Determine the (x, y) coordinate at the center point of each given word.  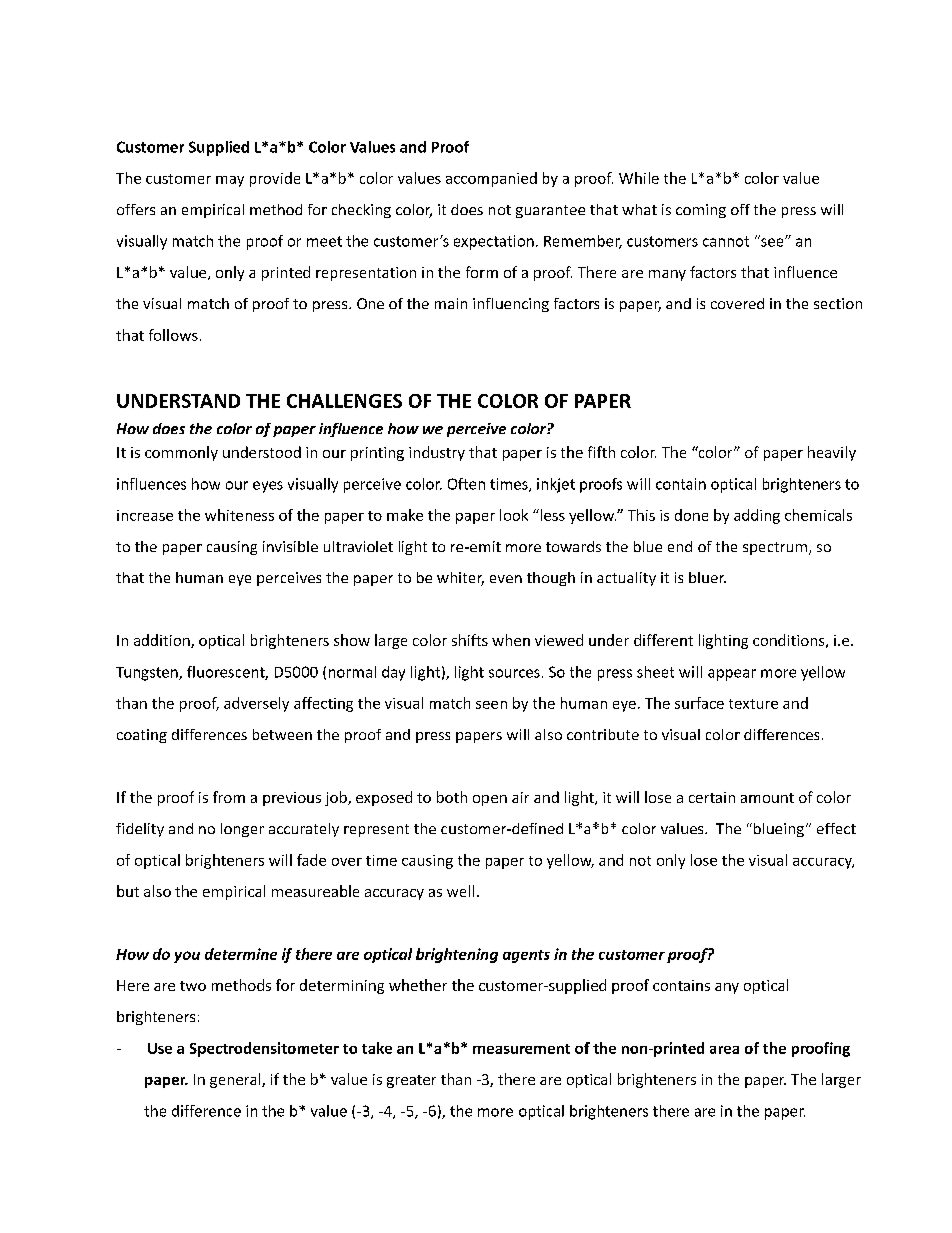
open (490, 800)
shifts (470, 640)
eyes (268, 487)
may (230, 181)
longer (242, 830)
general (236, 1080)
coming (701, 211)
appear (732, 675)
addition (163, 641)
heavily (832, 453)
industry (437, 453)
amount (767, 798)
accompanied (491, 179)
